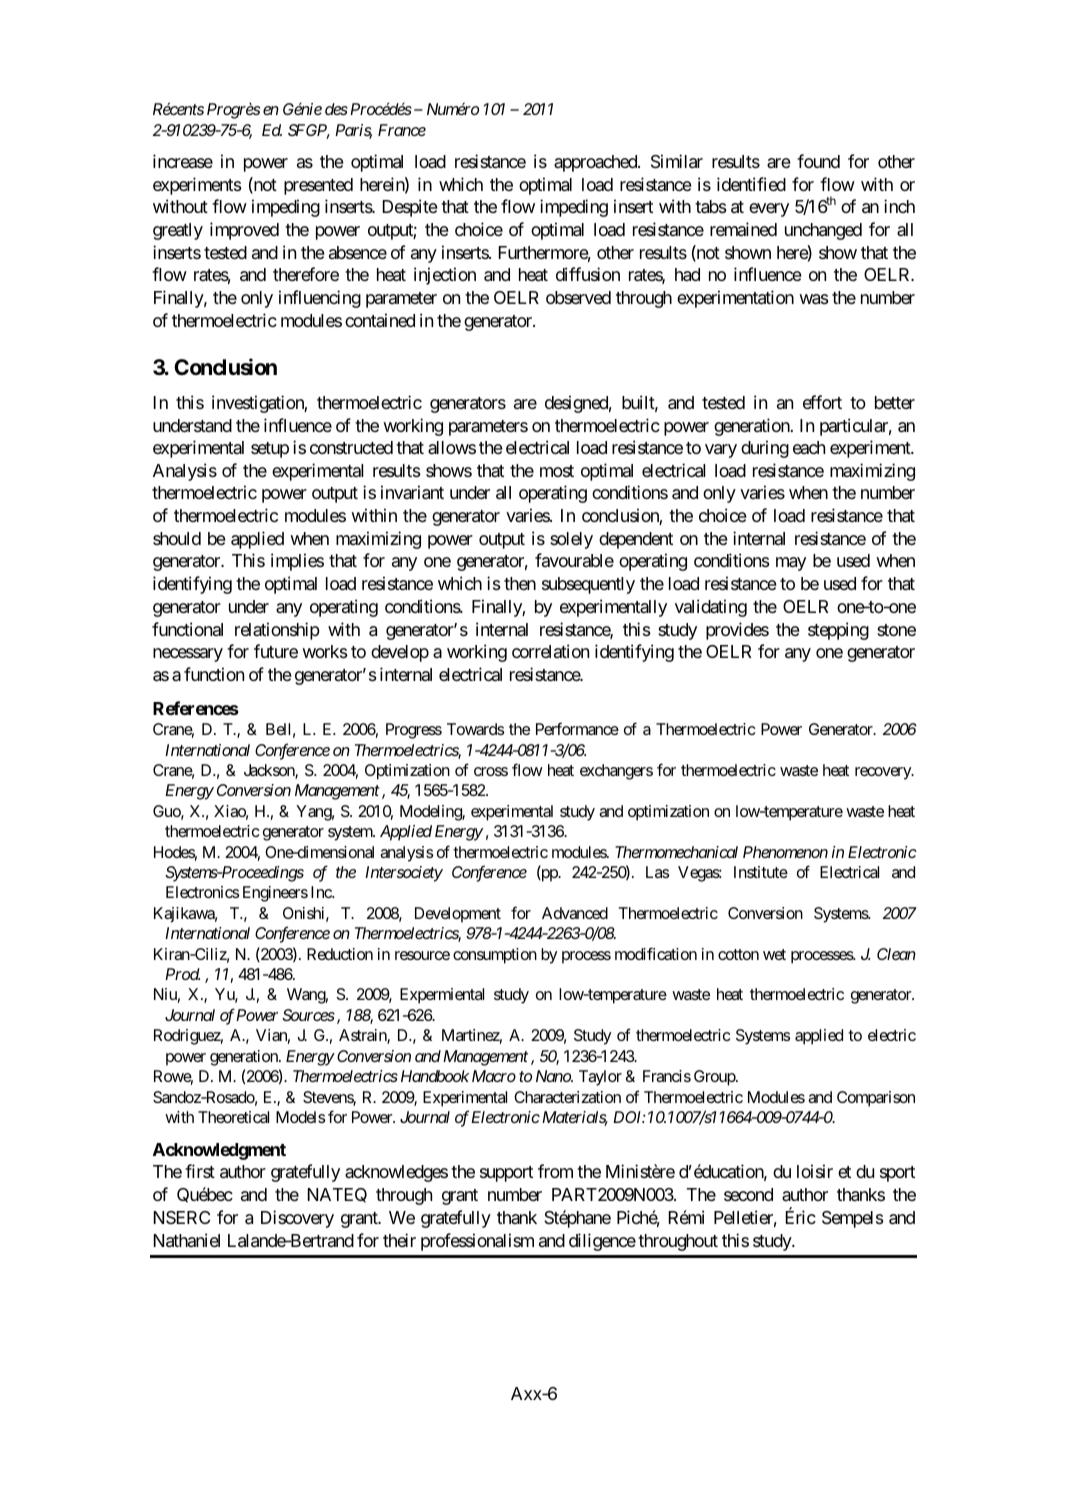  I want to click on correlation, so click(550, 651).
